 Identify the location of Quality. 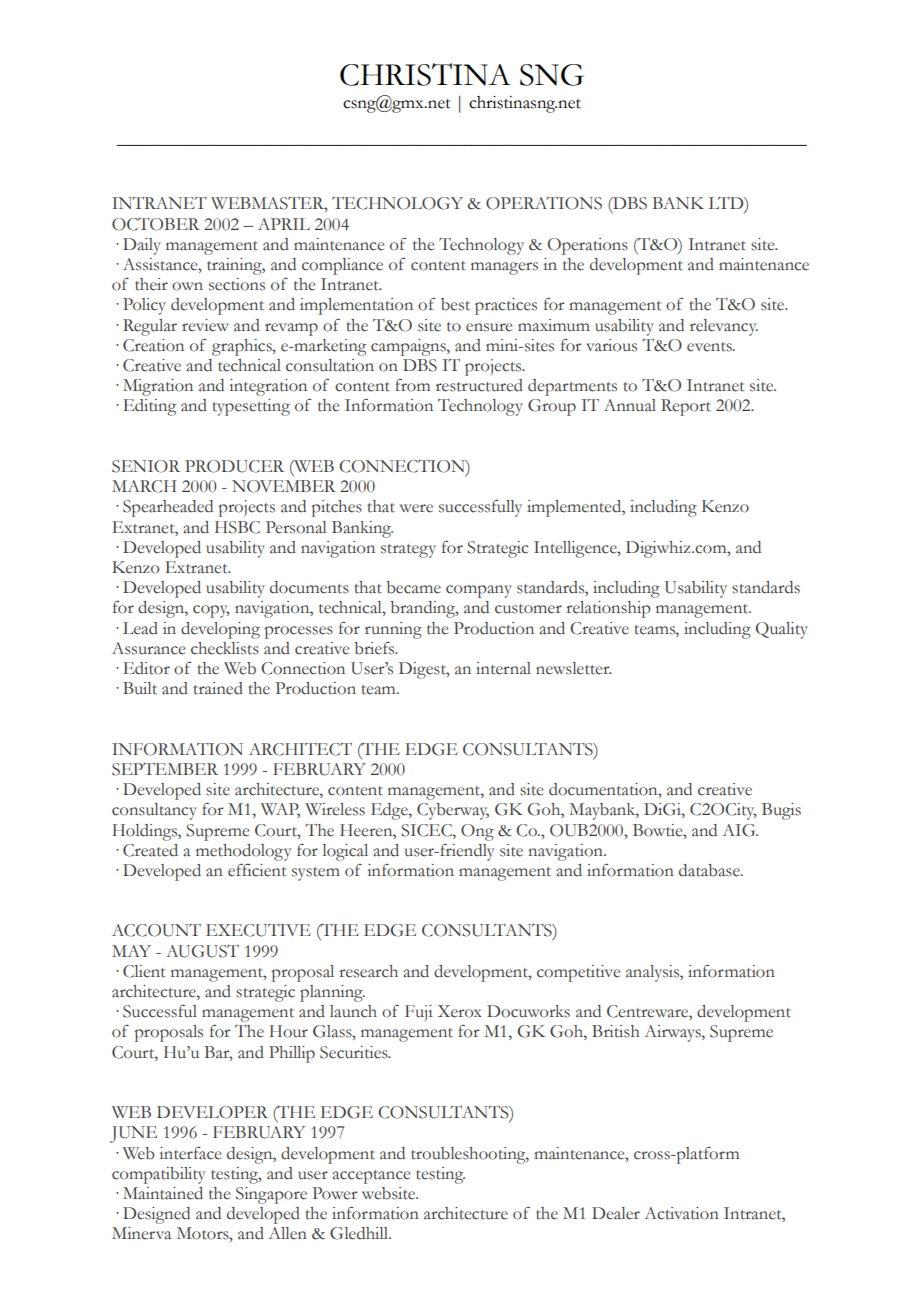
(782, 630).
